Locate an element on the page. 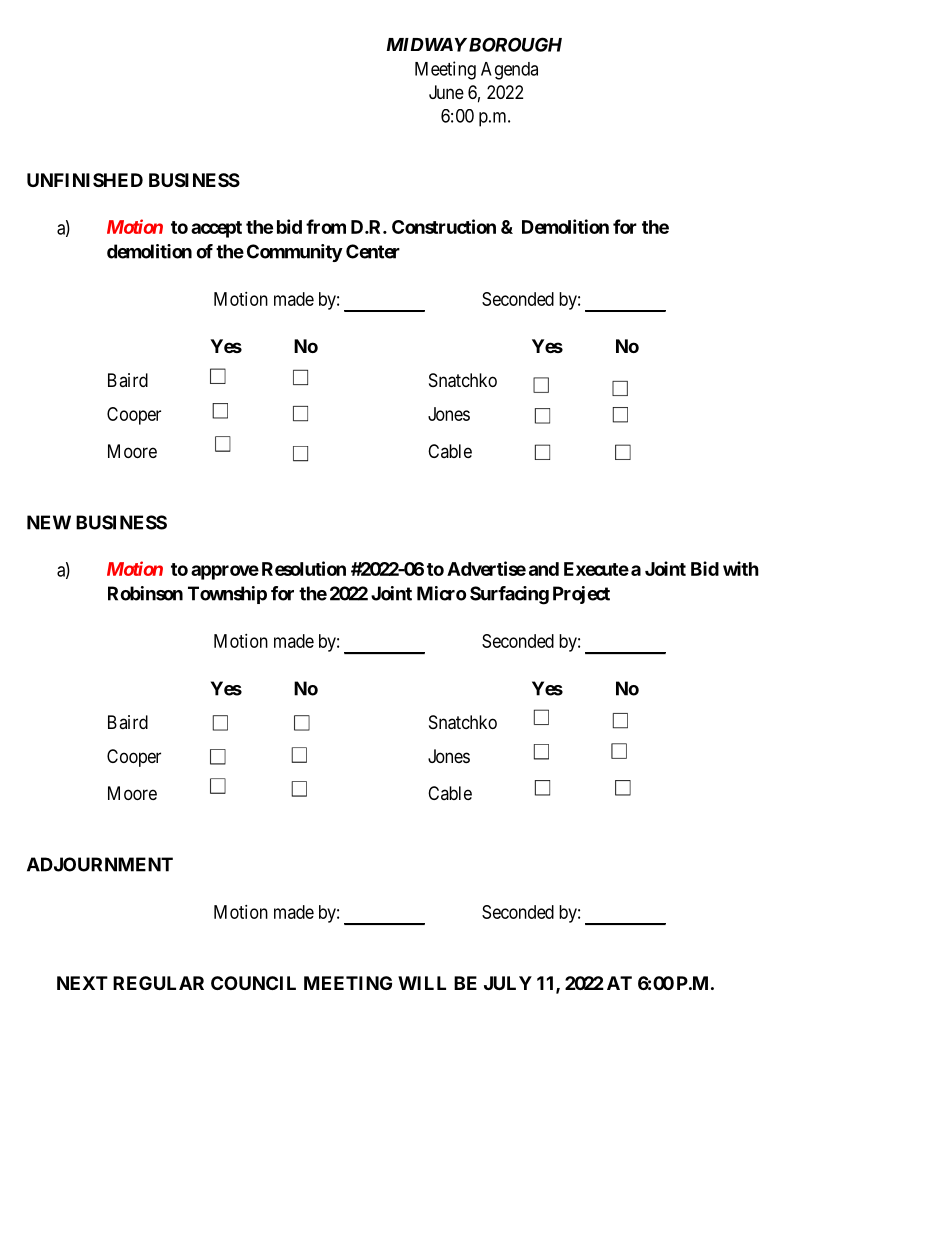 This page has height=1233, width=952. Micro is located at coordinates (441, 593).
